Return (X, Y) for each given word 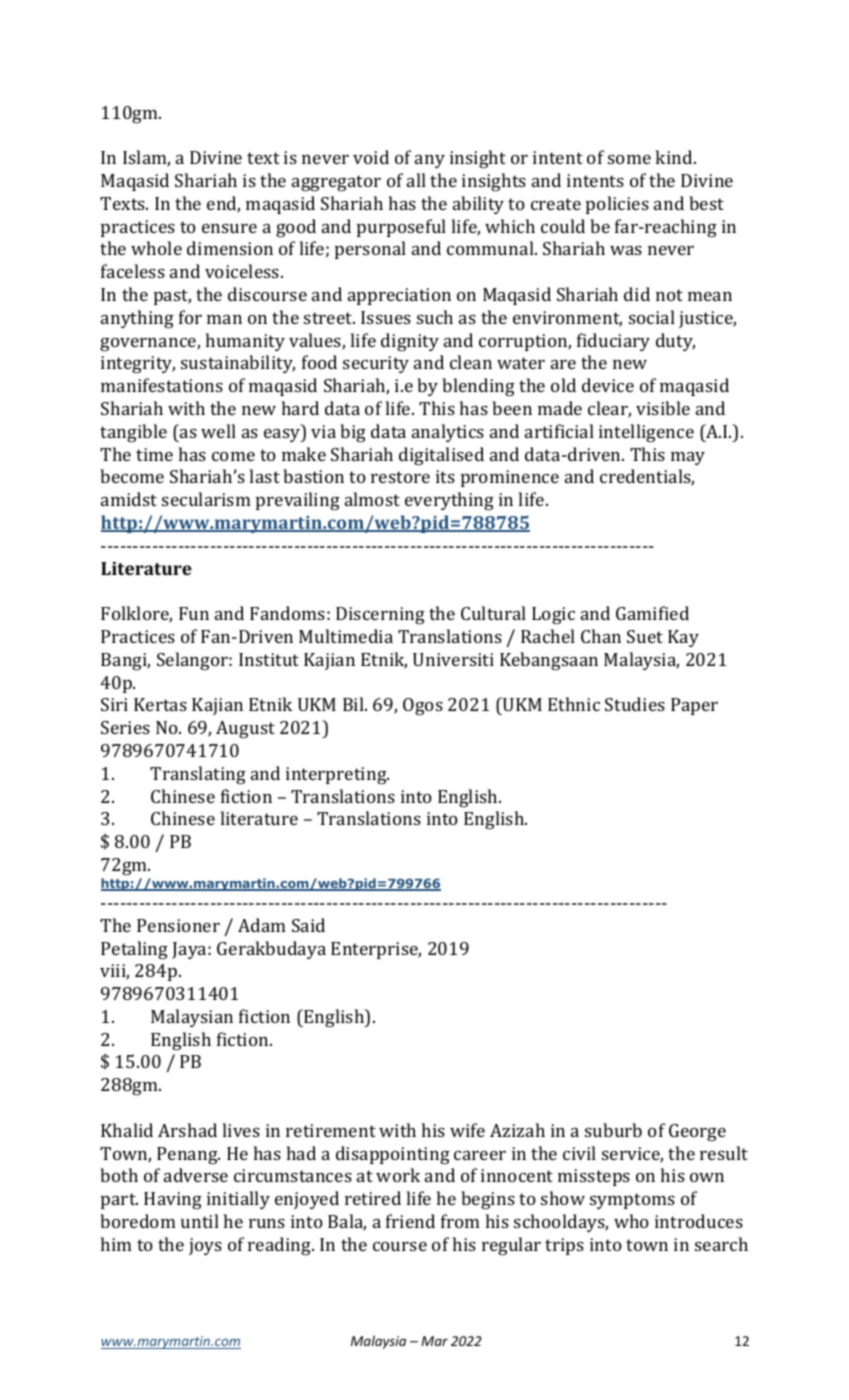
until (200, 1221)
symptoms (632, 1201)
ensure (229, 228)
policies (617, 205)
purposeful (401, 228)
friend (410, 1221)
